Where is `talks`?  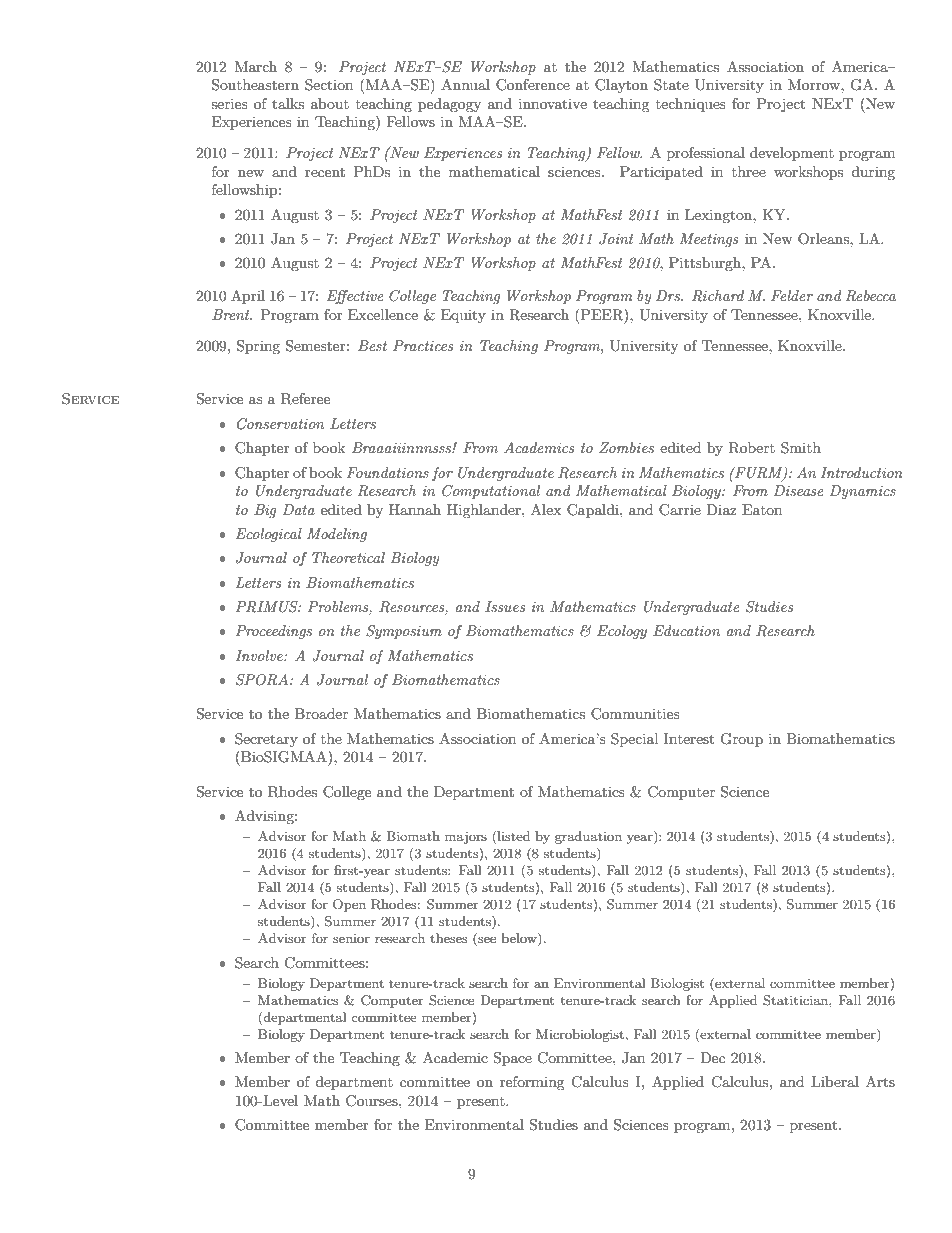
talks is located at coordinates (288, 103).
